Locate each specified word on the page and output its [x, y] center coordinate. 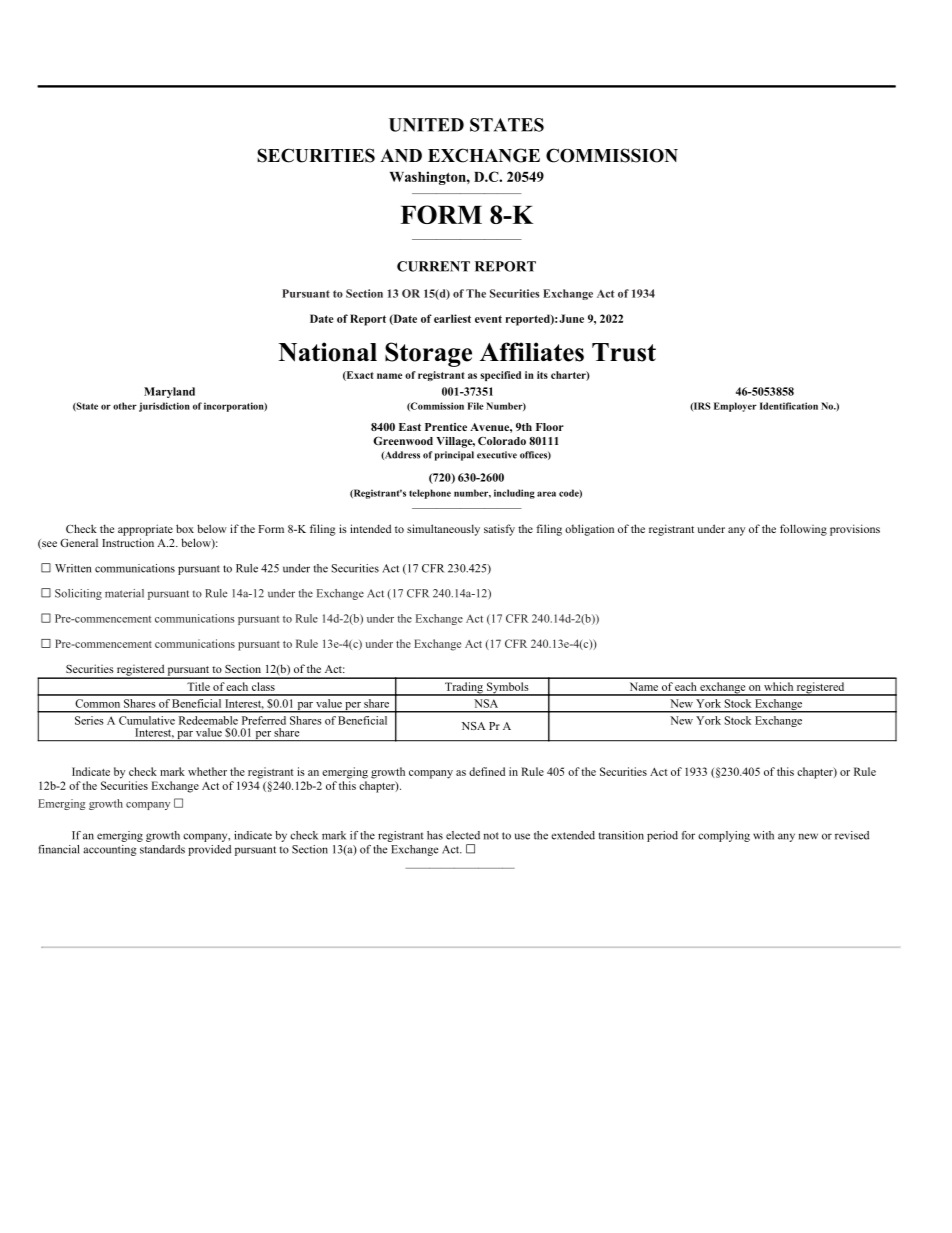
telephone [430, 494]
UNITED [426, 125]
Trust [624, 352]
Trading [464, 689]
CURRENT [433, 266]
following [803, 530]
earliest [452, 318]
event [488, 319]
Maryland [169, 392]
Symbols [507, 689]
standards [162, 849]
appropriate [145, 530]
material [124, 593]
